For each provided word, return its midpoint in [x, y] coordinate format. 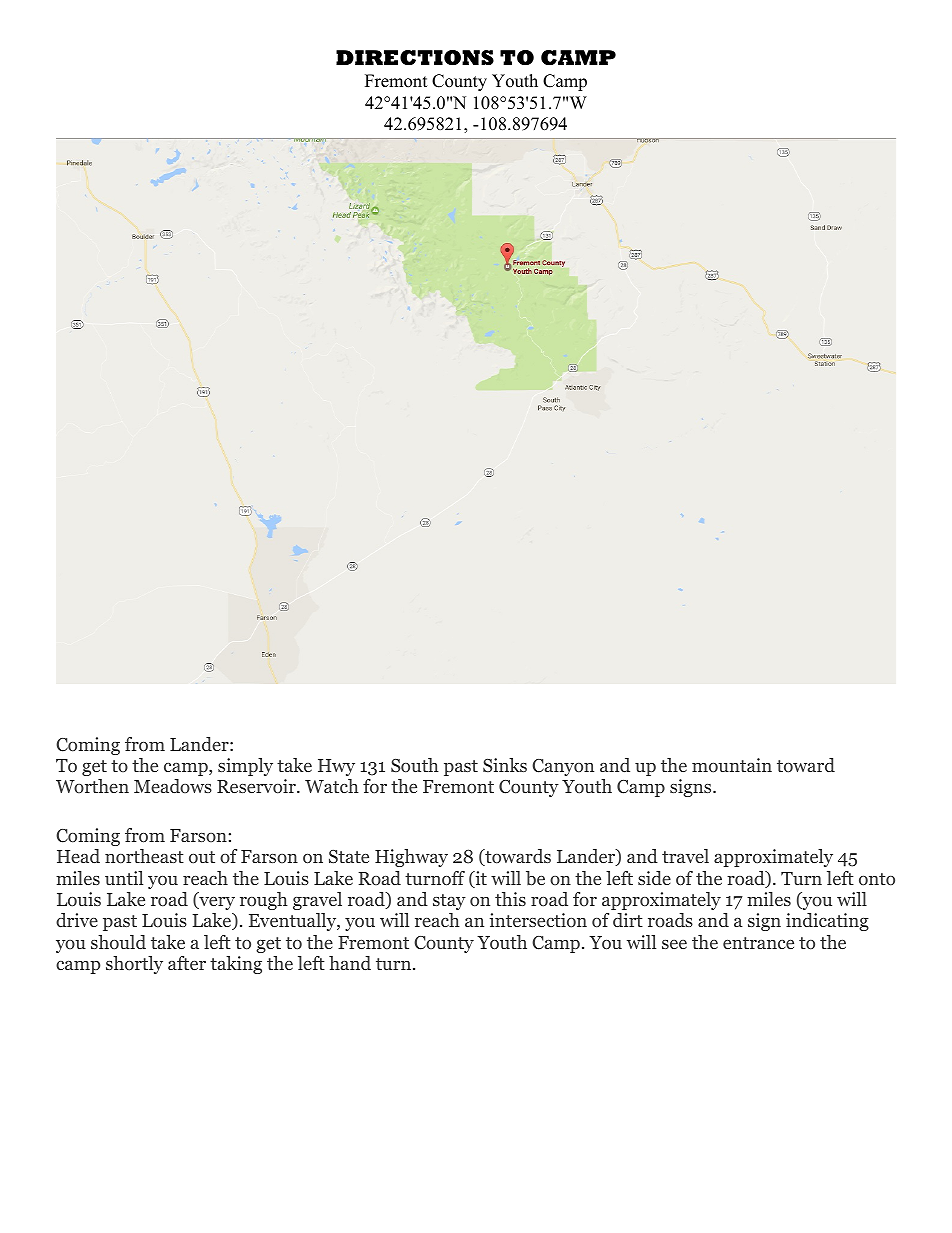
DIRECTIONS [415, 58]
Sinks [505, 765]
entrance [758, 943]
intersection [538, 920]
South [415, 765]
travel [685, 856]
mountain [732, 765]
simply [245, 767]
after [187, 963]
